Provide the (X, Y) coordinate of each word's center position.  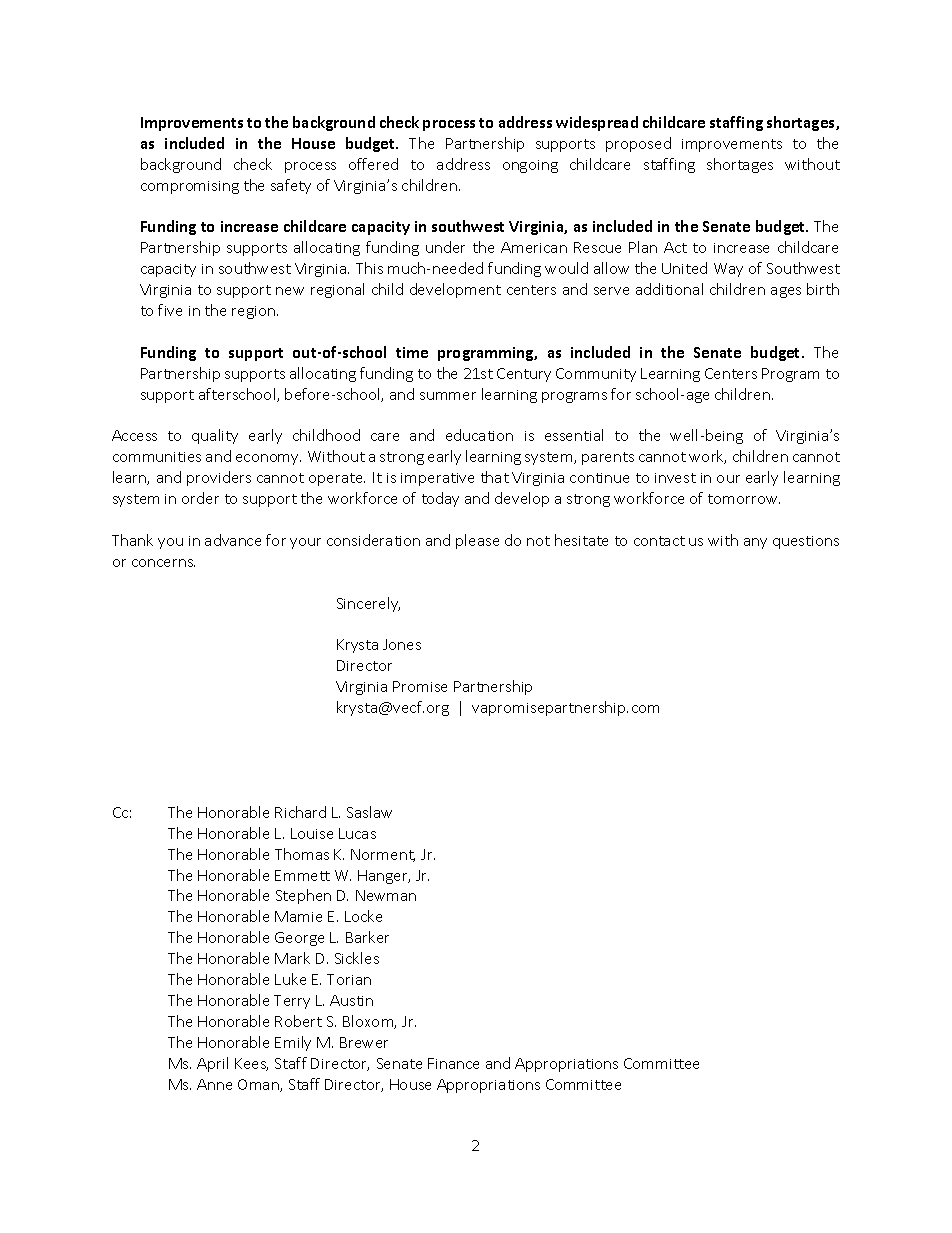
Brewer (364, 1042)
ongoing (530, 166)
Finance (453, 1063)
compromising (190, 187)
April (212, 1064)
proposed (638, 144)
